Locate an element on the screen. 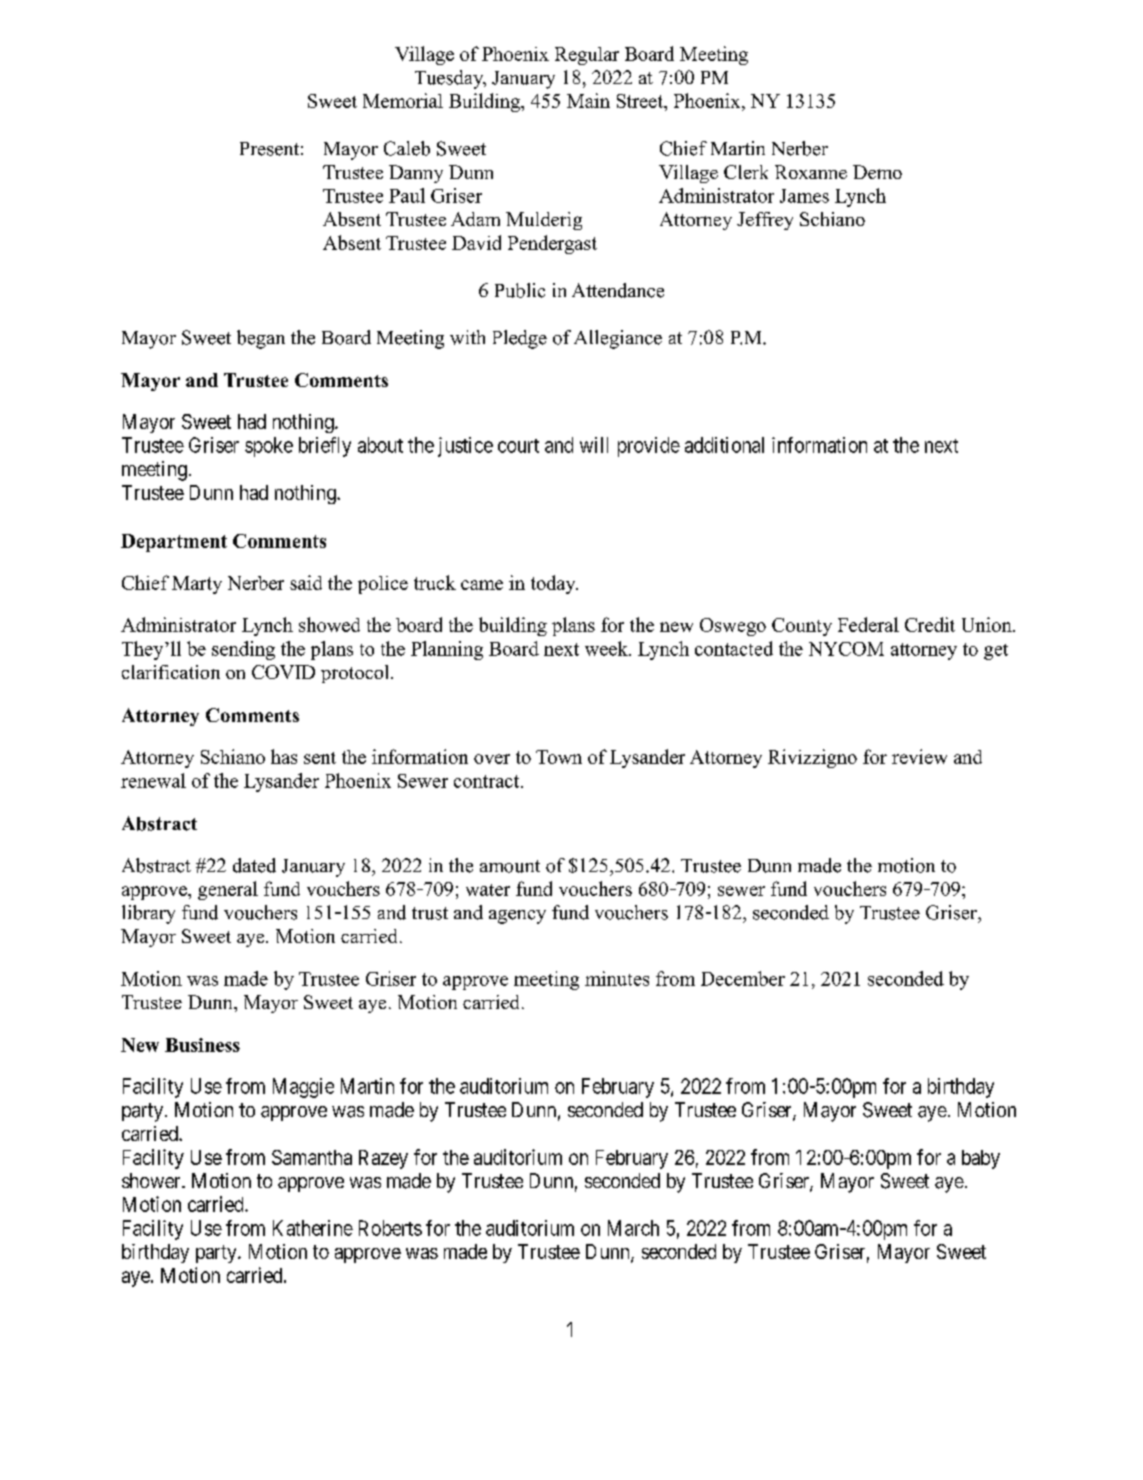  Federal is located at coordinates (868, 624).
